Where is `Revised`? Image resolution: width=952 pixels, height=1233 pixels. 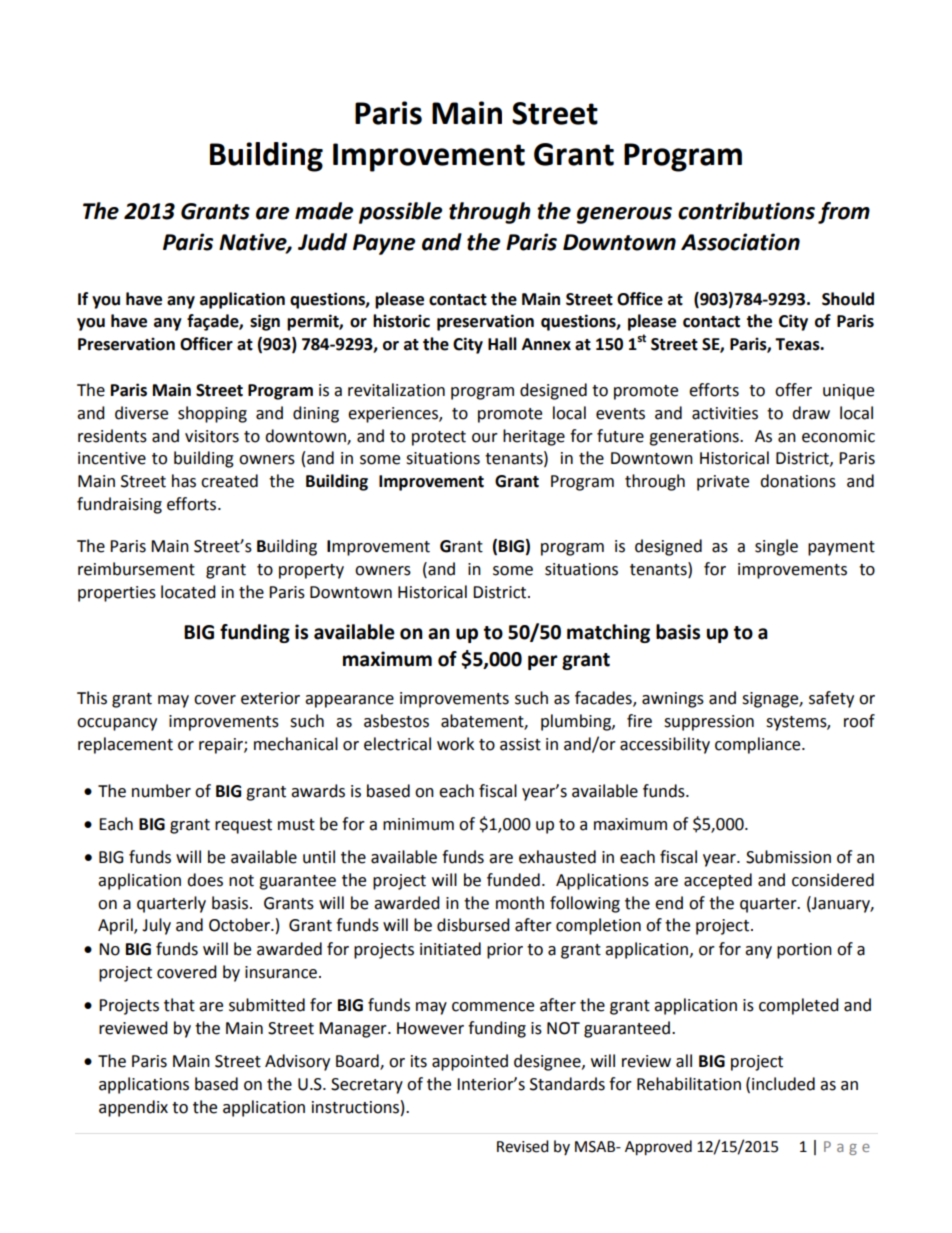
Revised is located at coordinates (523, 1146).
